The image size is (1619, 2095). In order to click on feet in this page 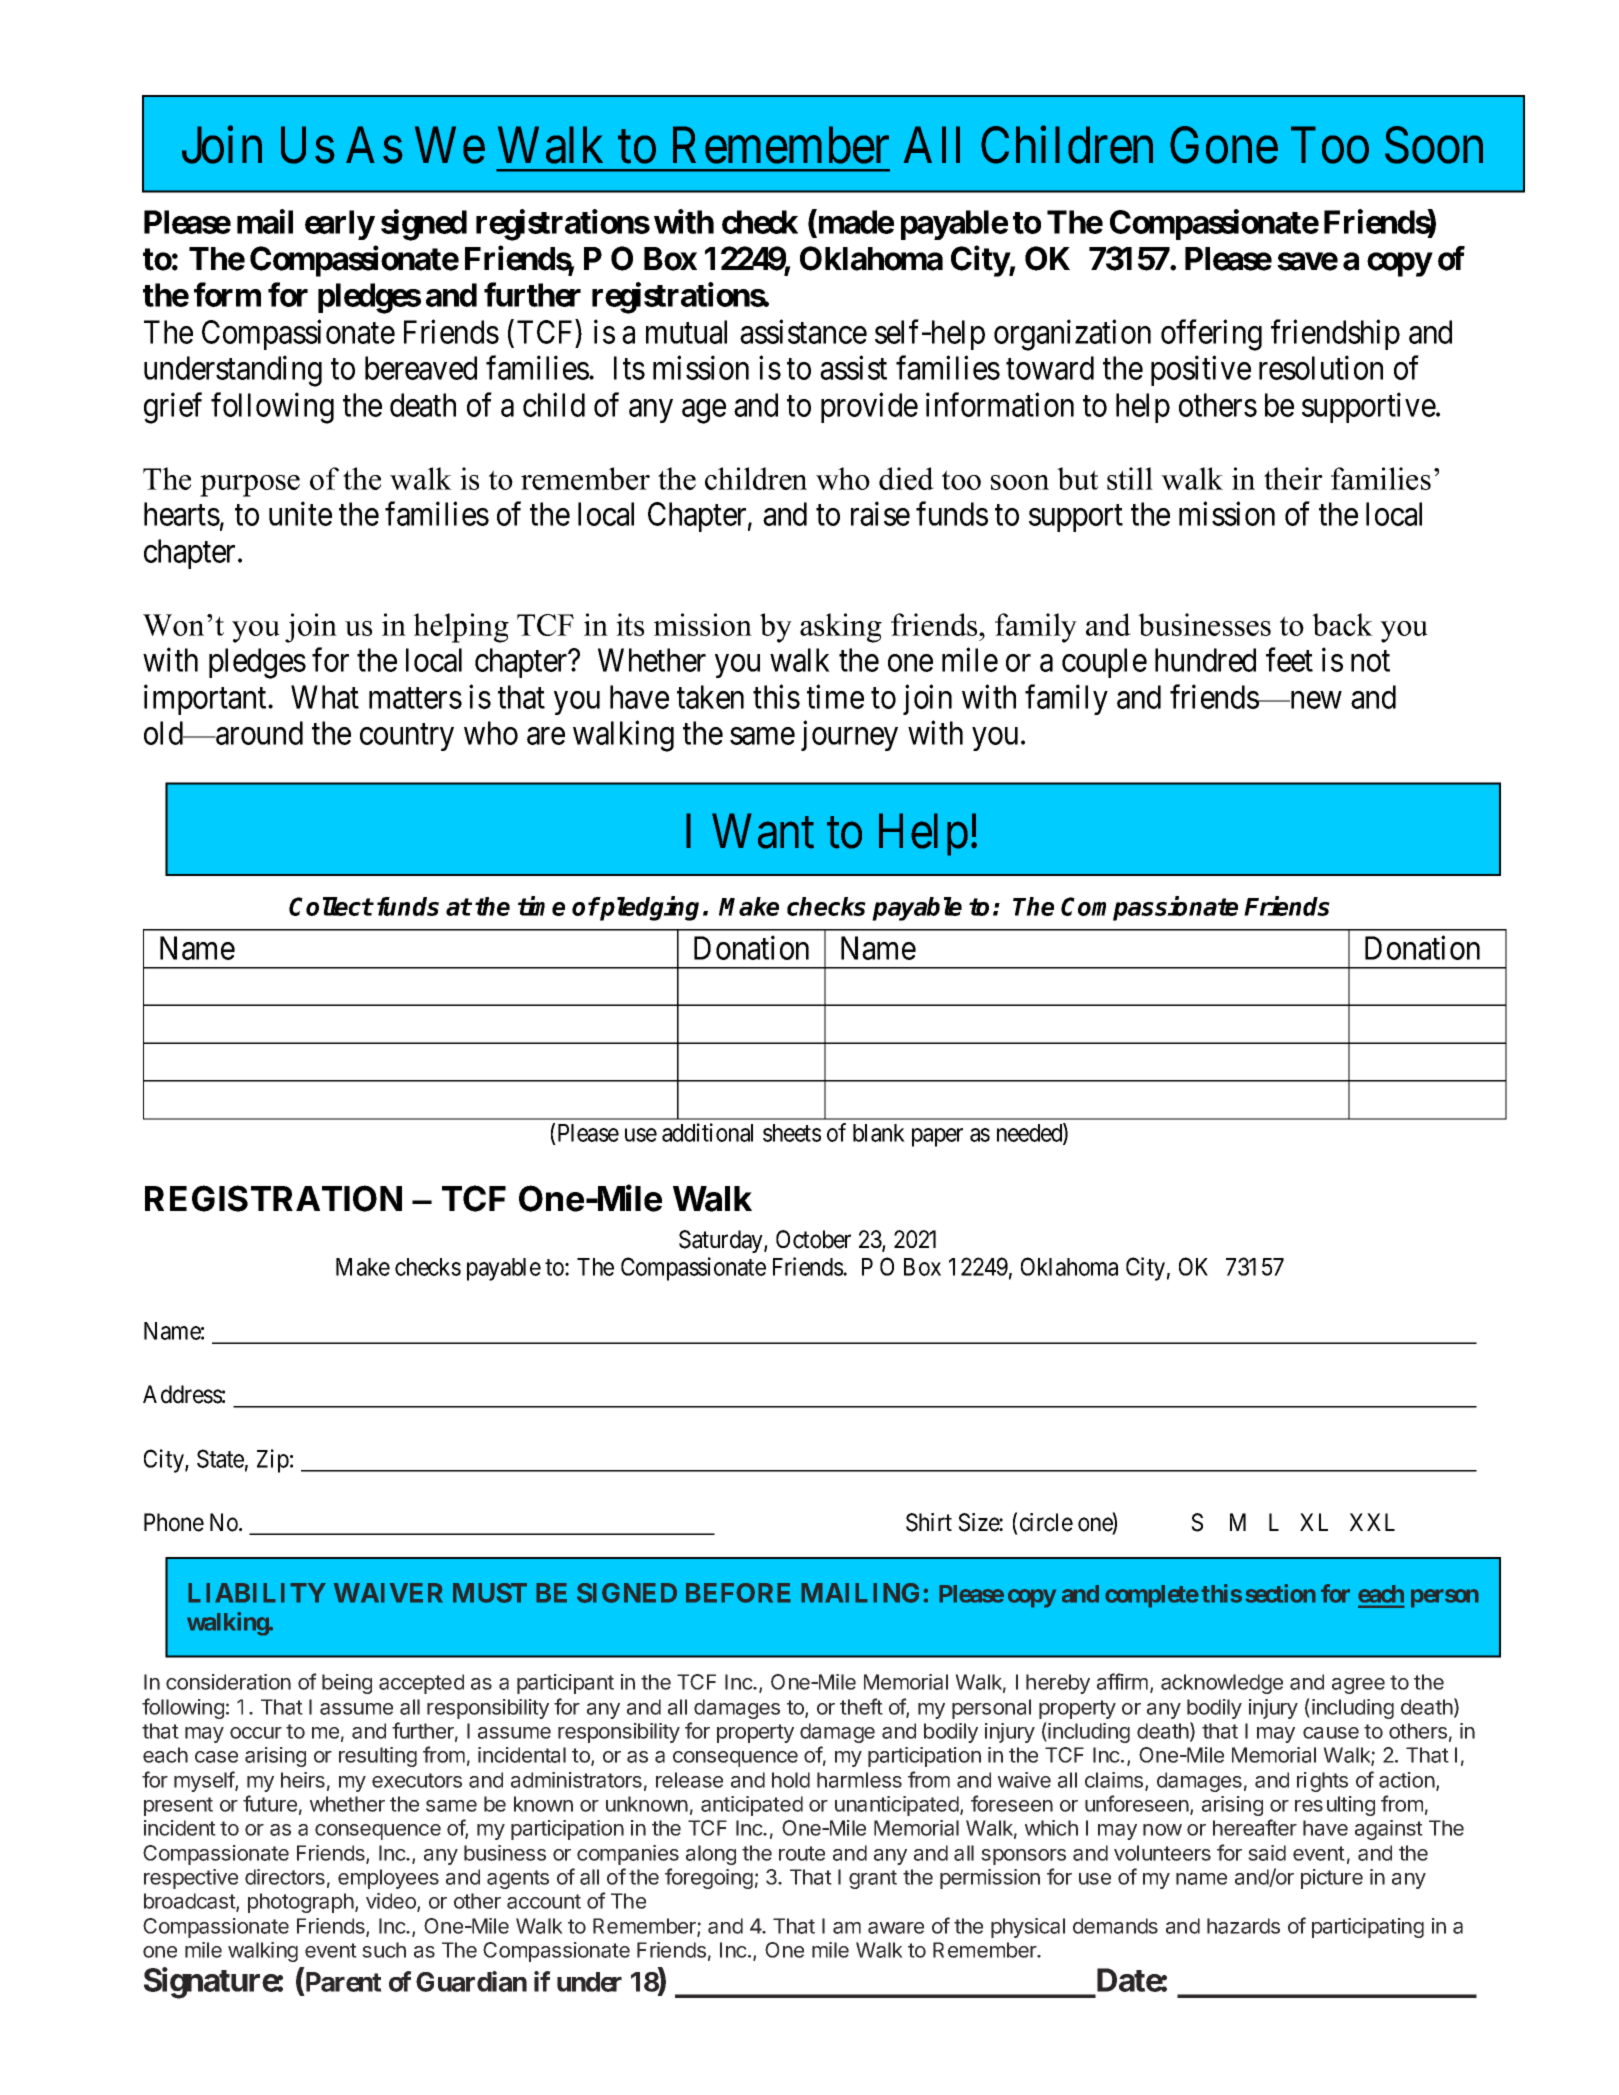, I will do `click(1289, 660)`.
